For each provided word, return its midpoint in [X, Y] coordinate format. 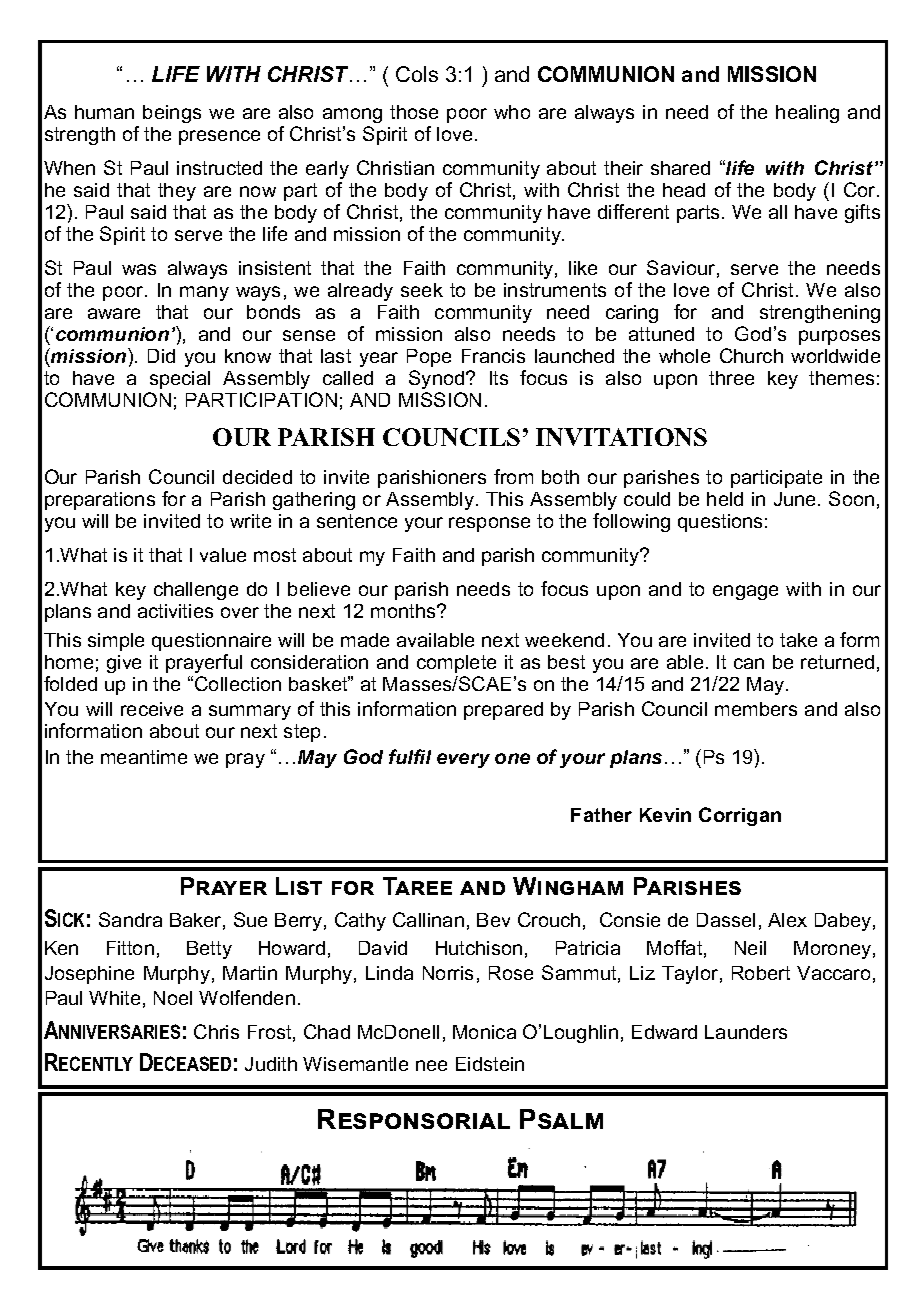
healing [807, 114]
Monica [484, 1032]
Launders [746, 1032]
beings [172, 114]
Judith [271, 1064]
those [414, 112]
